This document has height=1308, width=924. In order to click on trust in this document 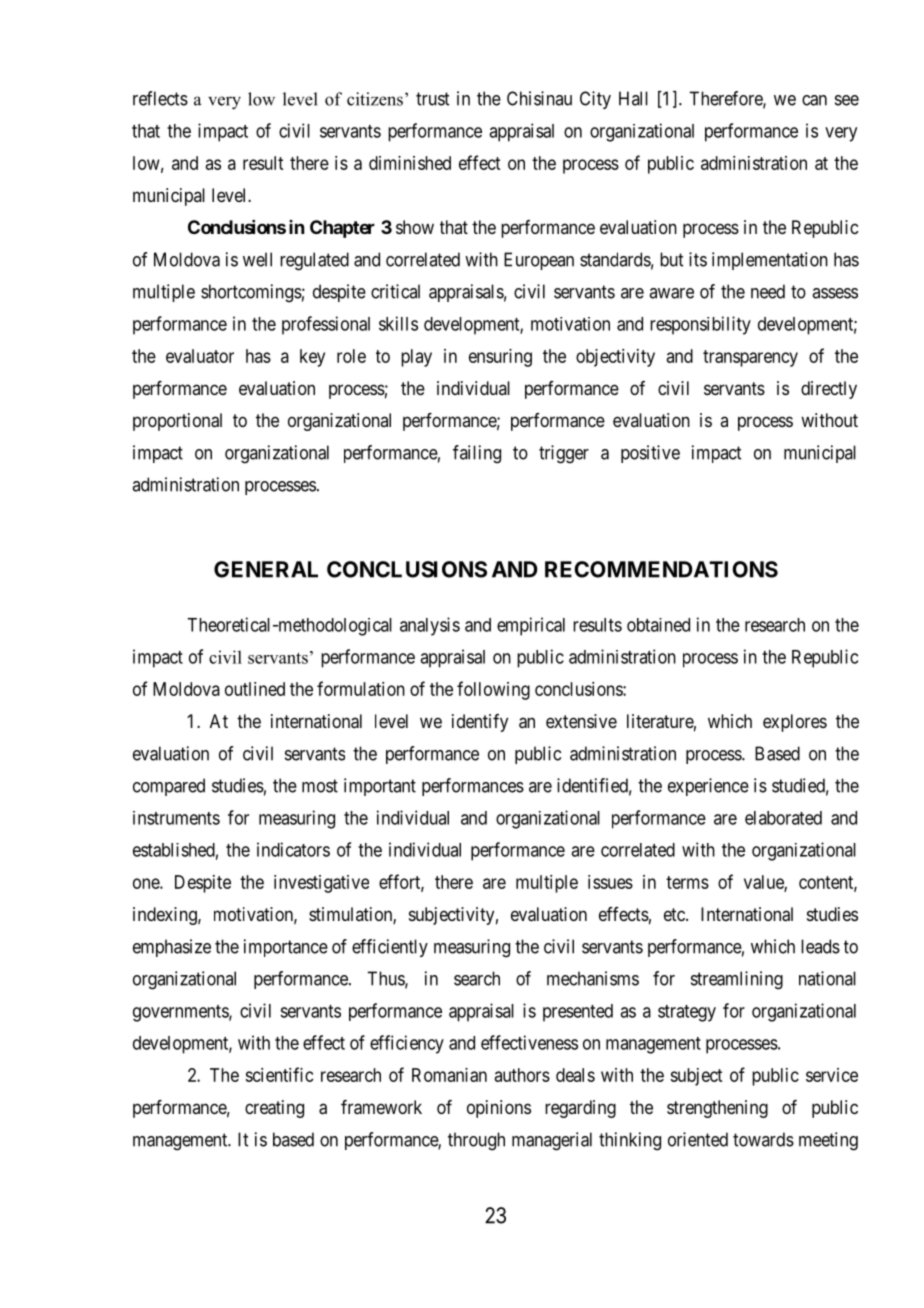, I will do `click(432, 99)`.
